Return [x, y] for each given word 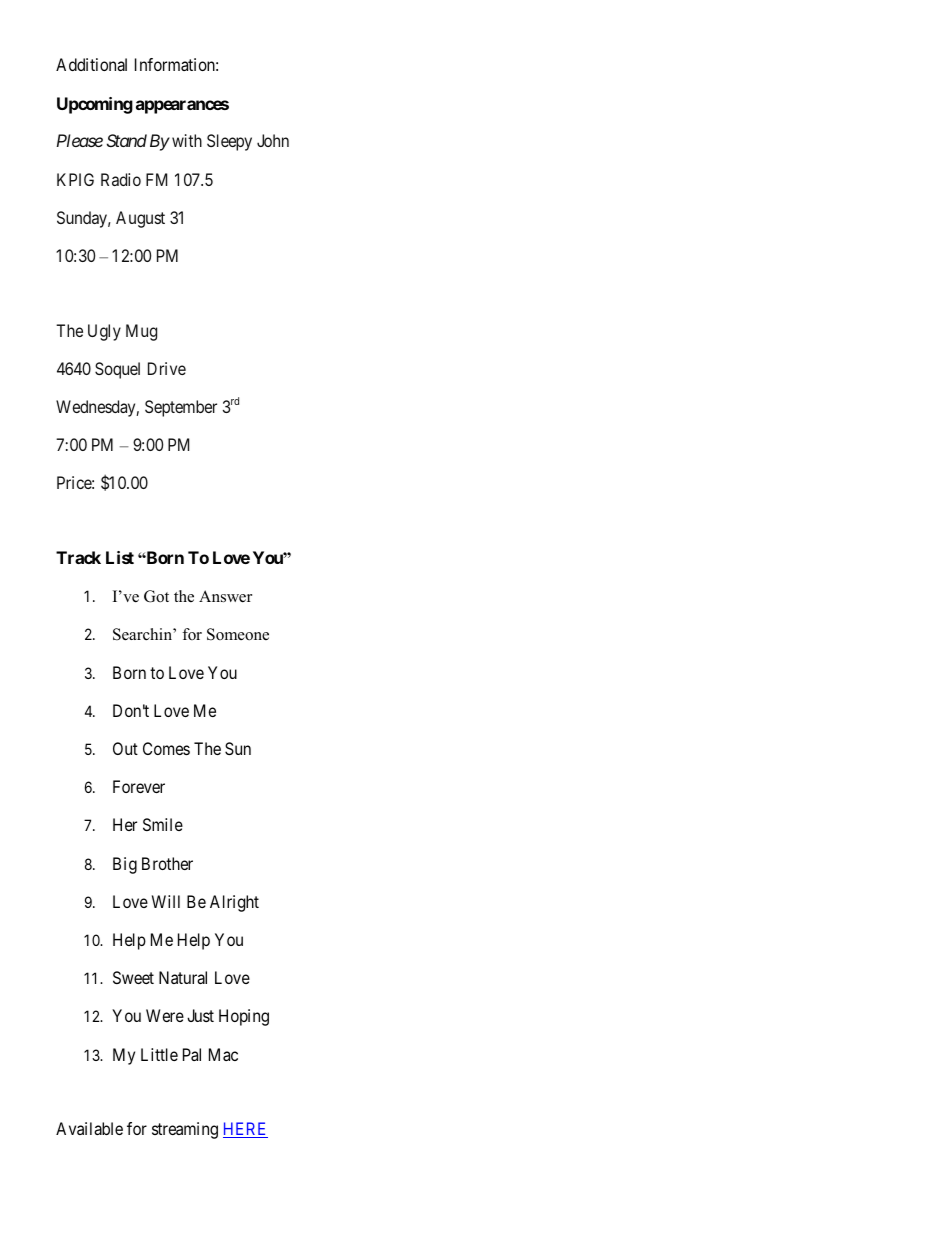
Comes [166, 748]
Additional [91, 64]
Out [125, 748]
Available [89, 1128]
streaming [185, 1130]
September [181, 408]
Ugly [104, 332]
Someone [238, 634]
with [187, 140]
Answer [225, 596]
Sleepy [229, 142]
